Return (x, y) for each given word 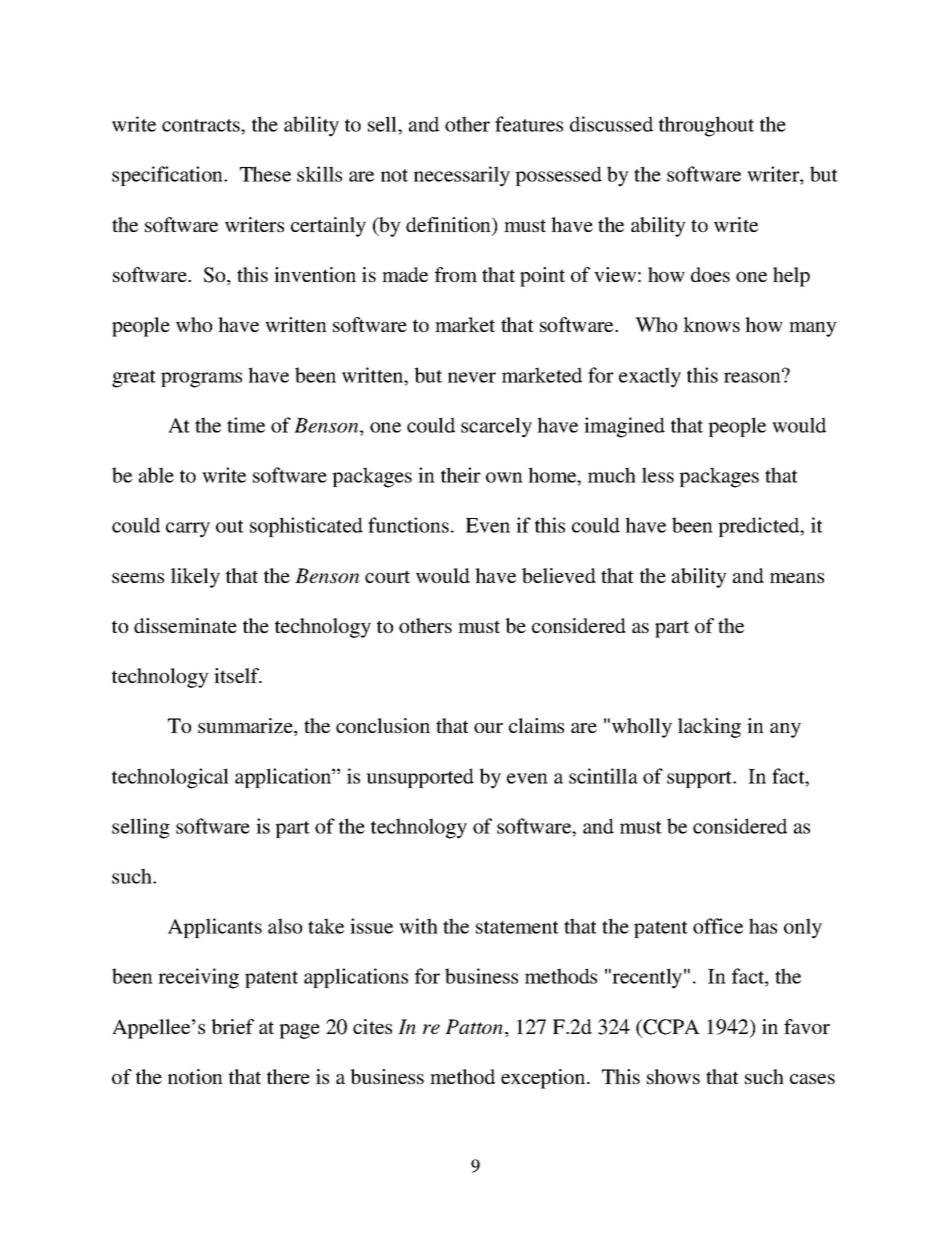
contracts (202, 125)
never (472, 377)
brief (232, 1026)
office (718, 926)
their (461, 475)
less (658, 475)
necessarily (462, 176)
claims (536, 725)
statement (517, 927)
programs (201, 380)
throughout (706, 126)
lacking (709, 728)
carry (188, 530)
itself (238, 675)
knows (711, 324)
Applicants (215, 928)
